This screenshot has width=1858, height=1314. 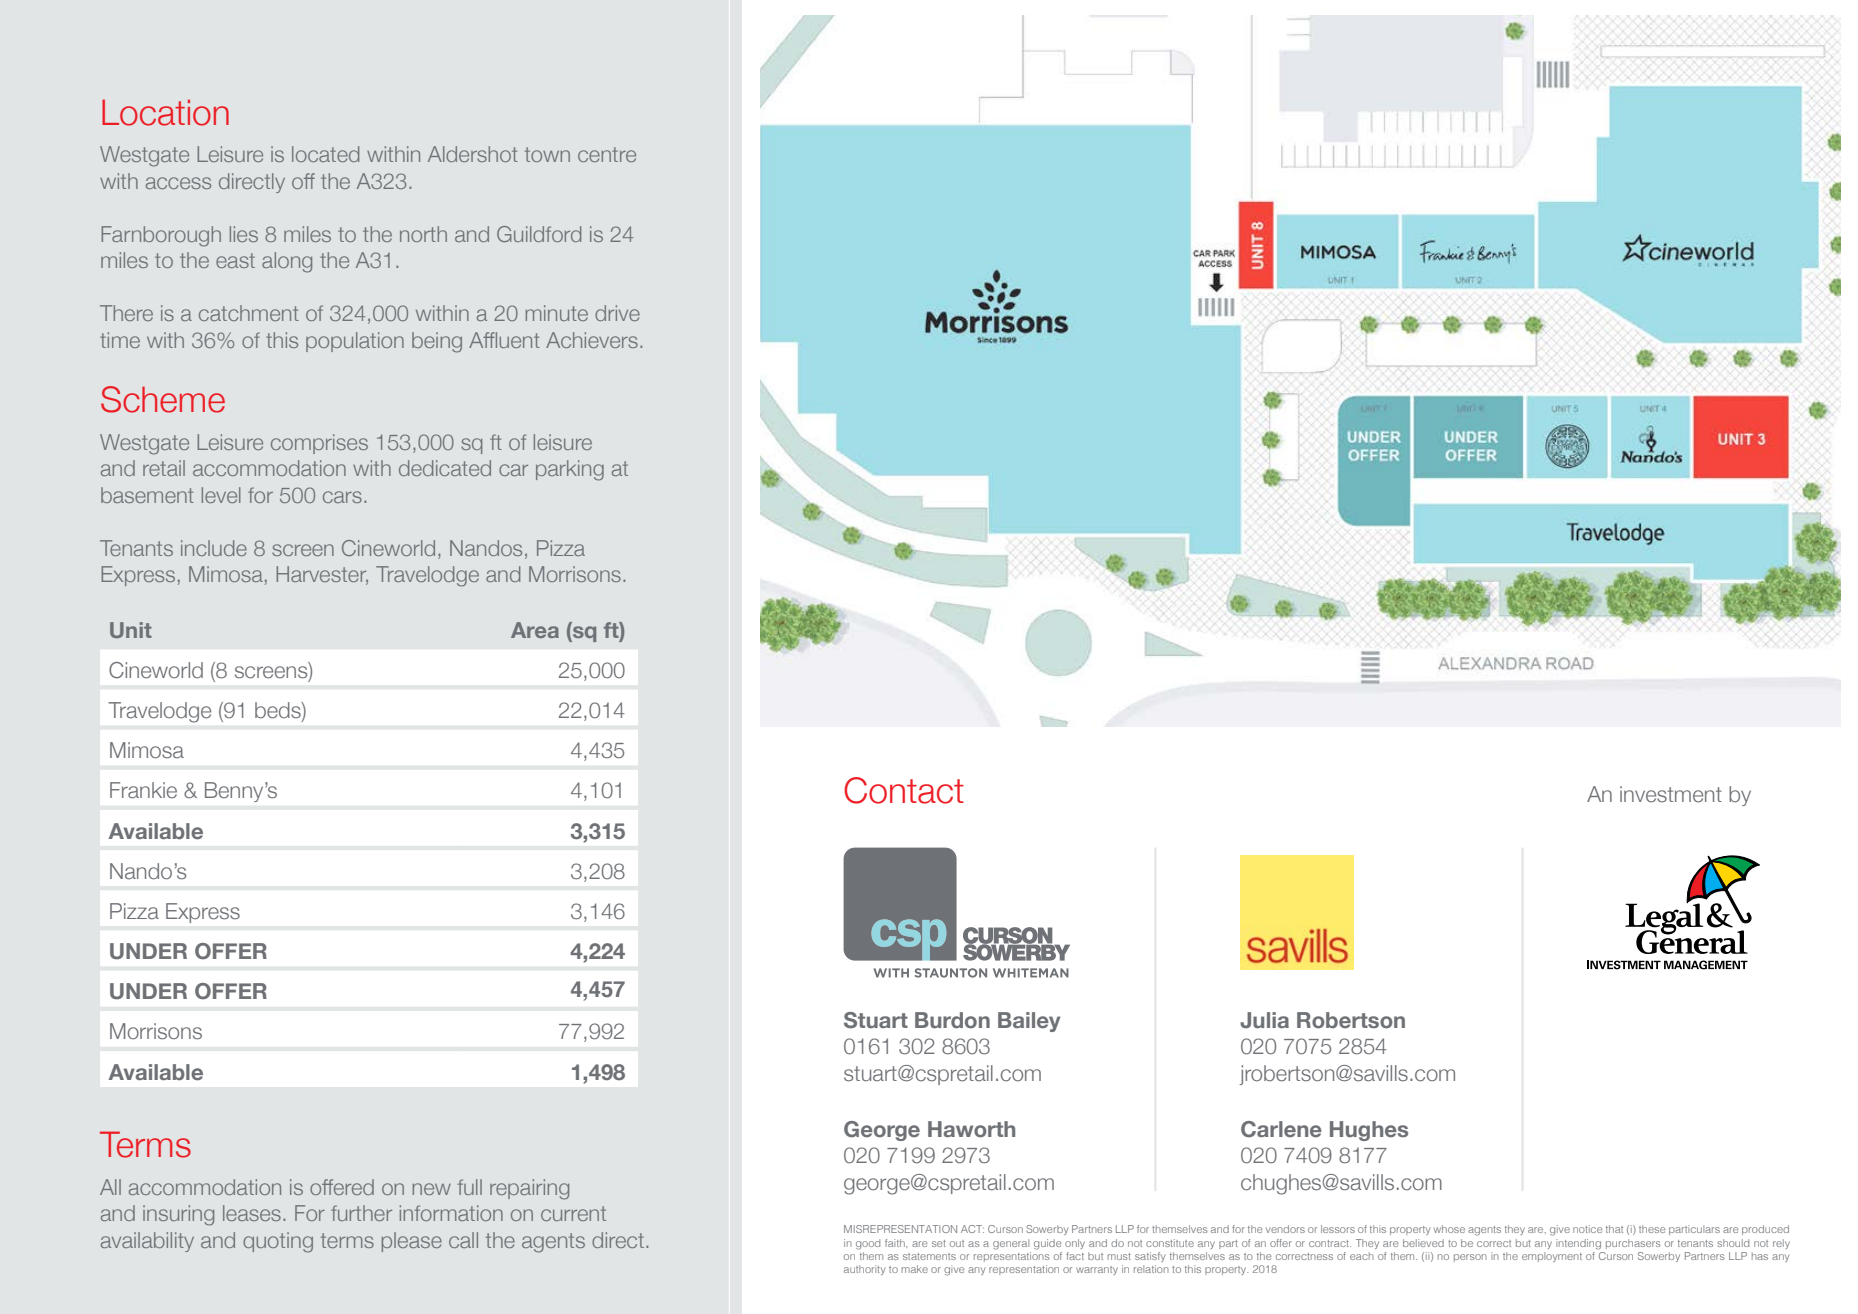 What do you see at coordinates (1671, 794) in the screenshot?
I see `investment` at bounding box center [1671, 794].
